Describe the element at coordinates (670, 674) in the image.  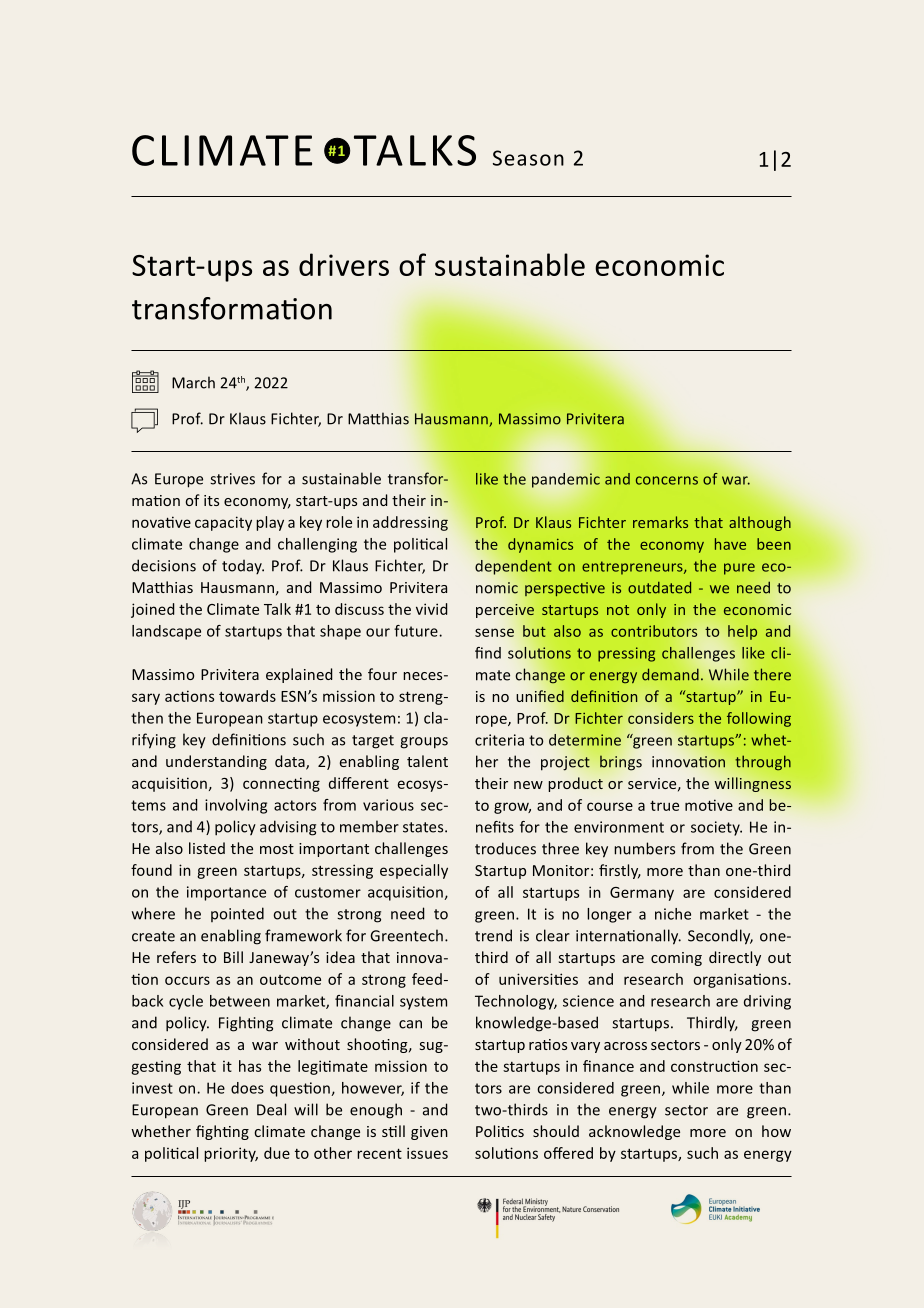
I see `demand` at that location.
